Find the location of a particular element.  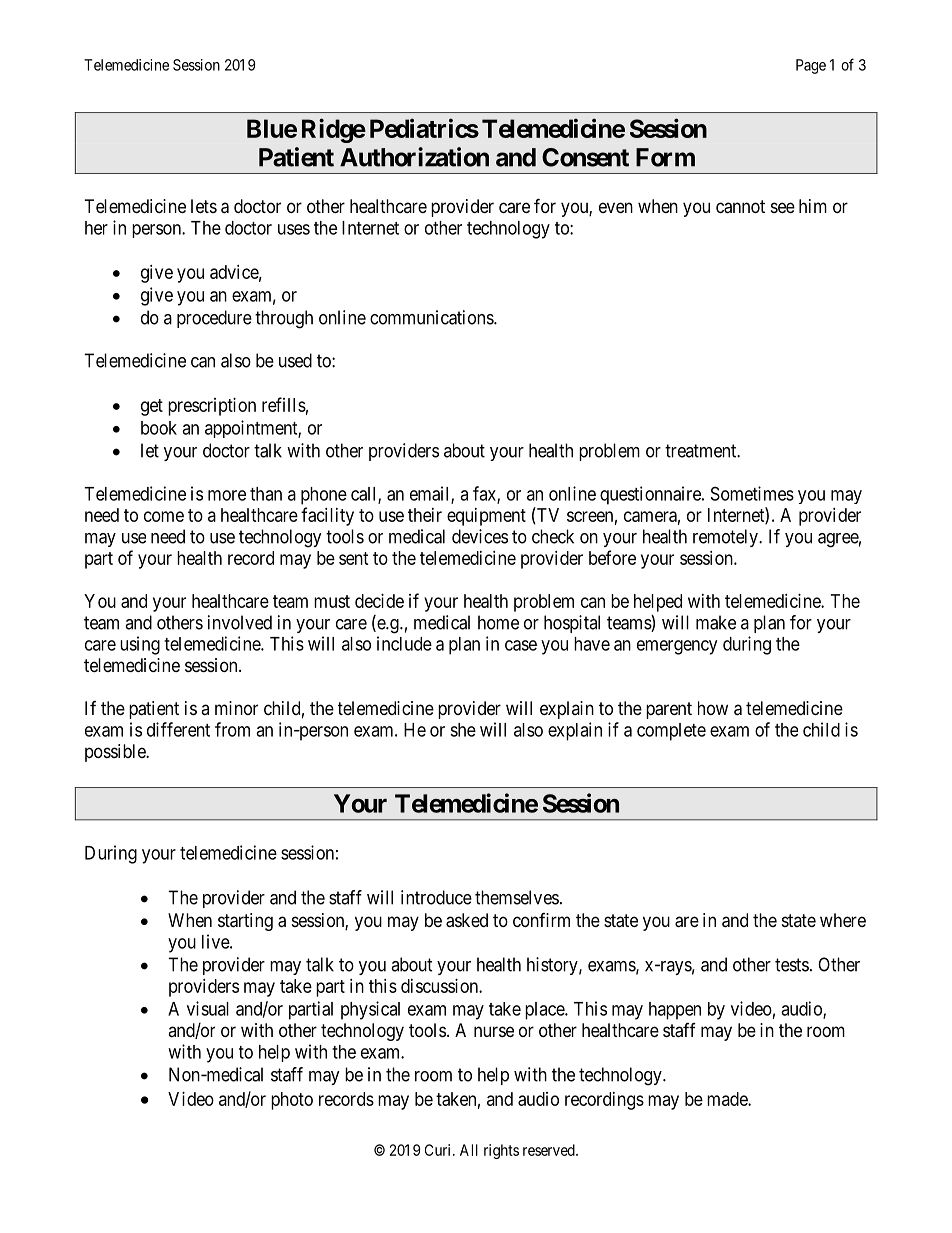

lets is located at coordinates (204, 206).
